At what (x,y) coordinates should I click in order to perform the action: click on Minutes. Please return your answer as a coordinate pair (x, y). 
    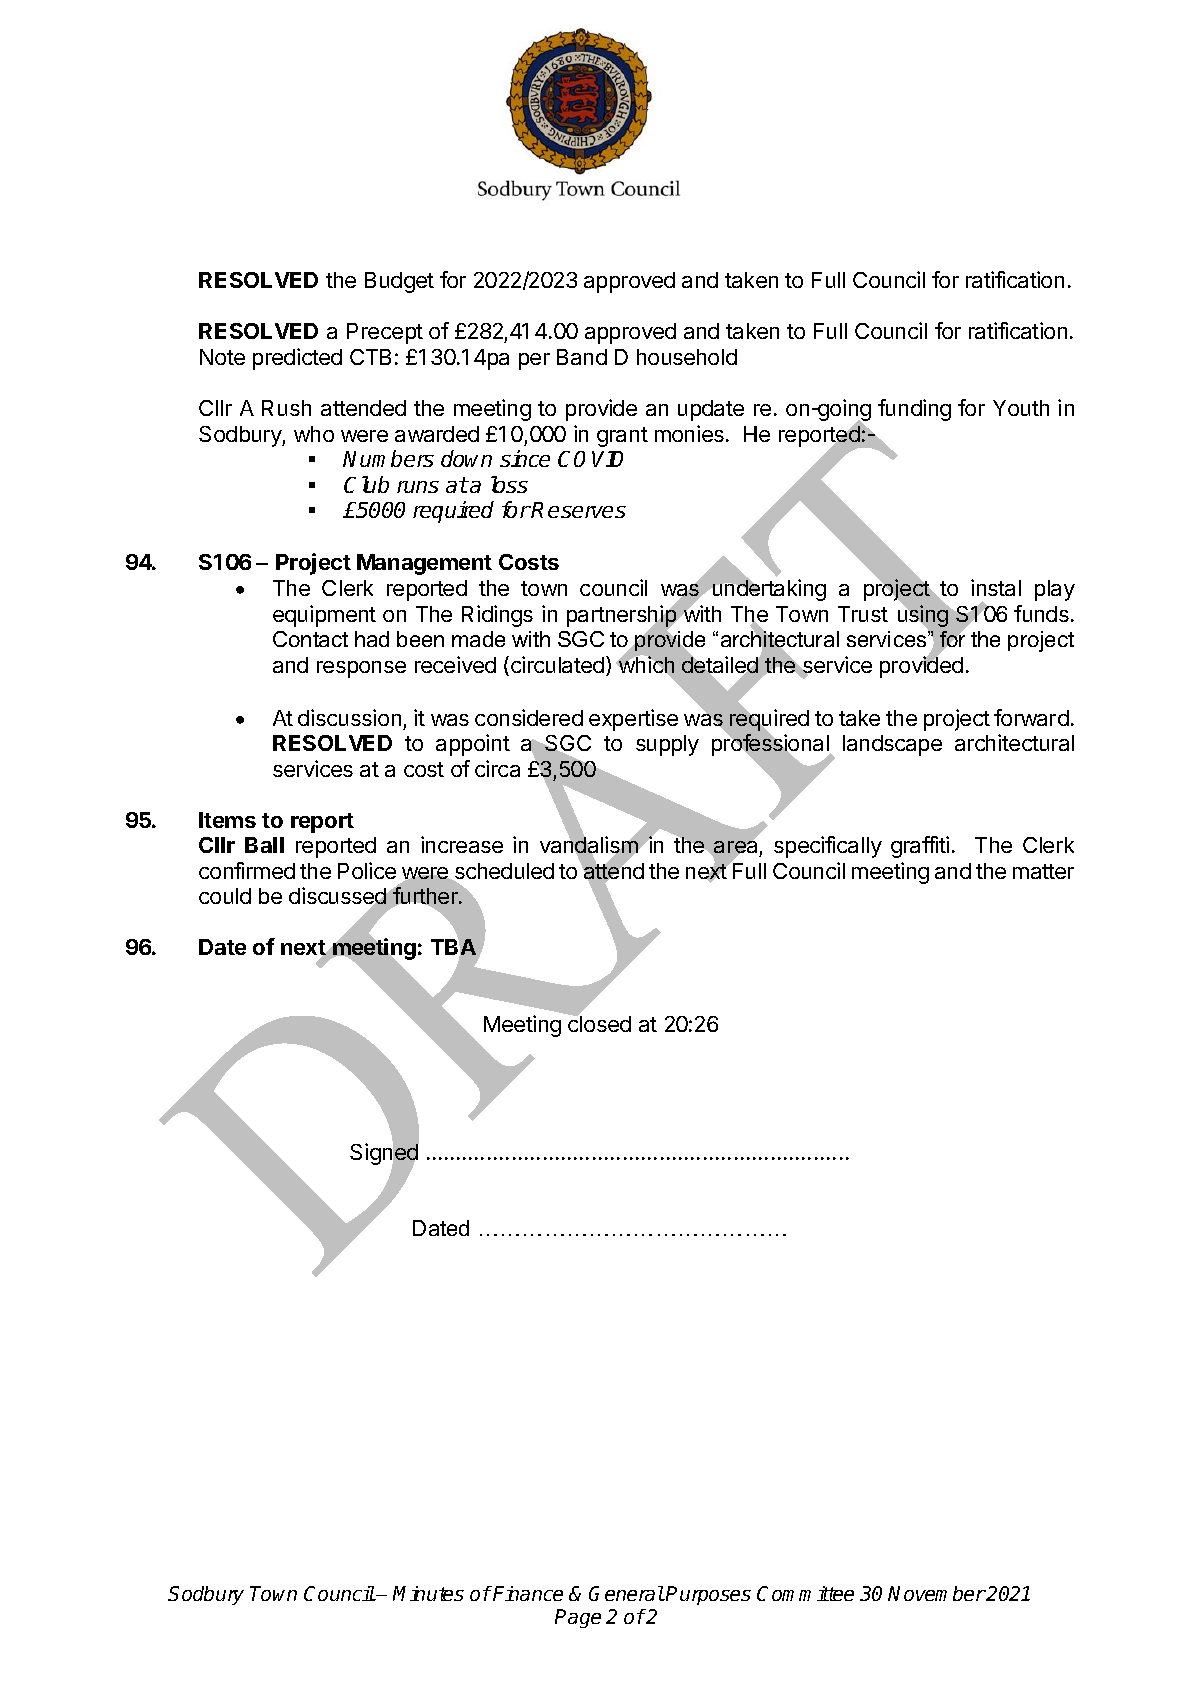
    Looking at the image, I should click on (428, 1593).
